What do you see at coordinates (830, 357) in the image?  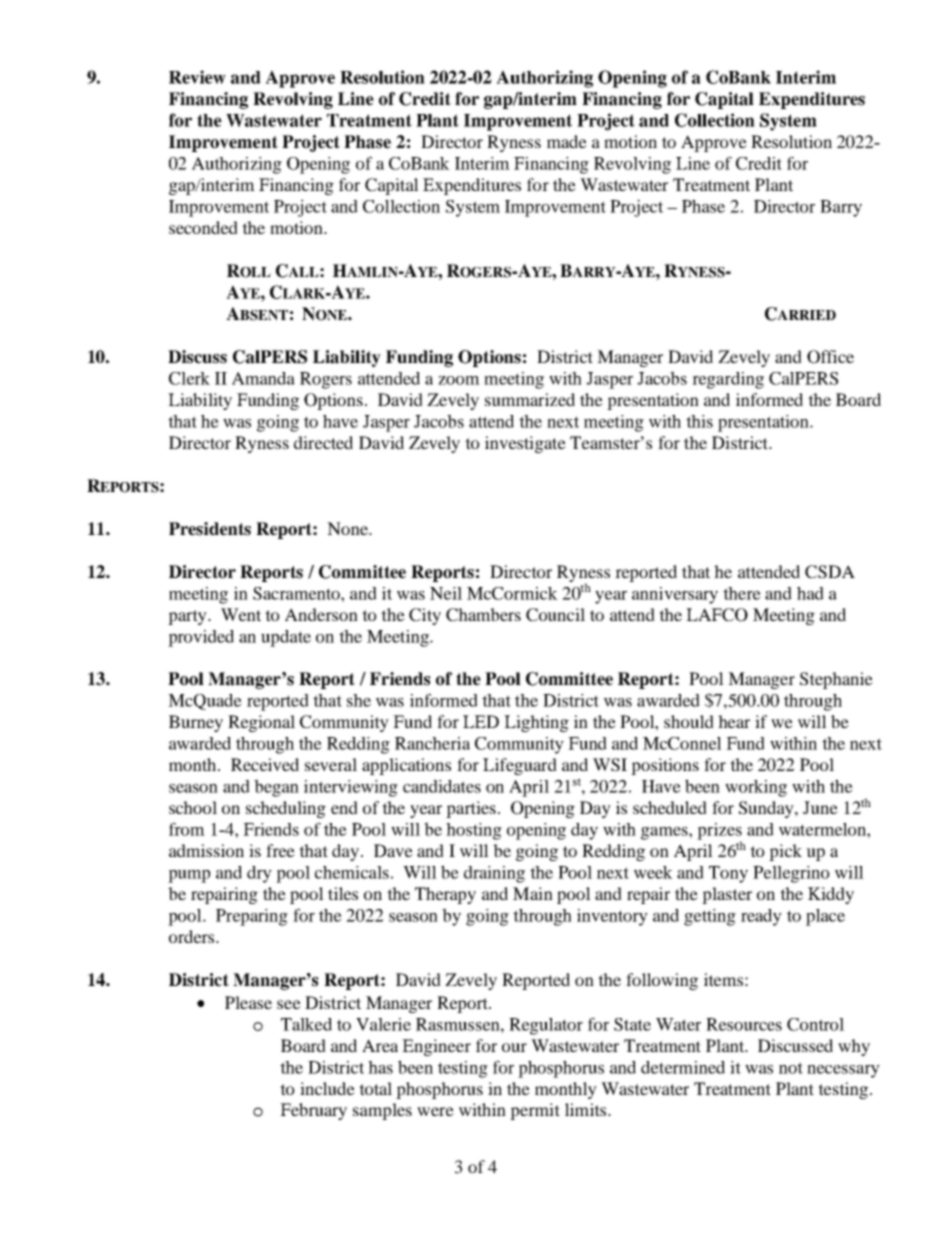 I see `Office` at bounding box center [830, 357].
